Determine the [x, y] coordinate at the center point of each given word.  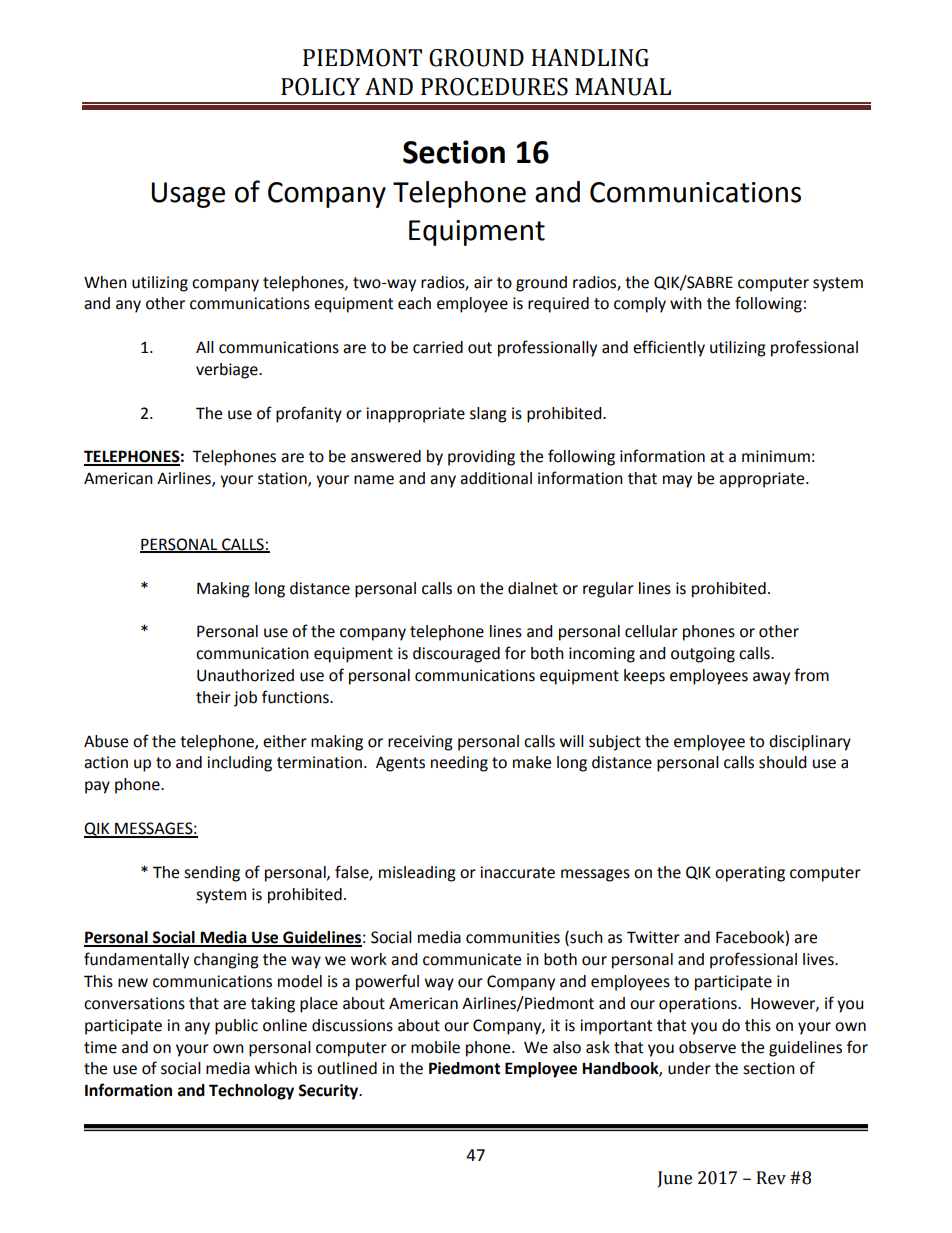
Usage [188, 195]
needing [459, 764]
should [783, 762]
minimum [776, 456]
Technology [251, 1092]
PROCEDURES [494, 87]
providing [481, 458]
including [239, 764]
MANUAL [623, 87]
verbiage [228, 371]
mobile [435, 1047]
